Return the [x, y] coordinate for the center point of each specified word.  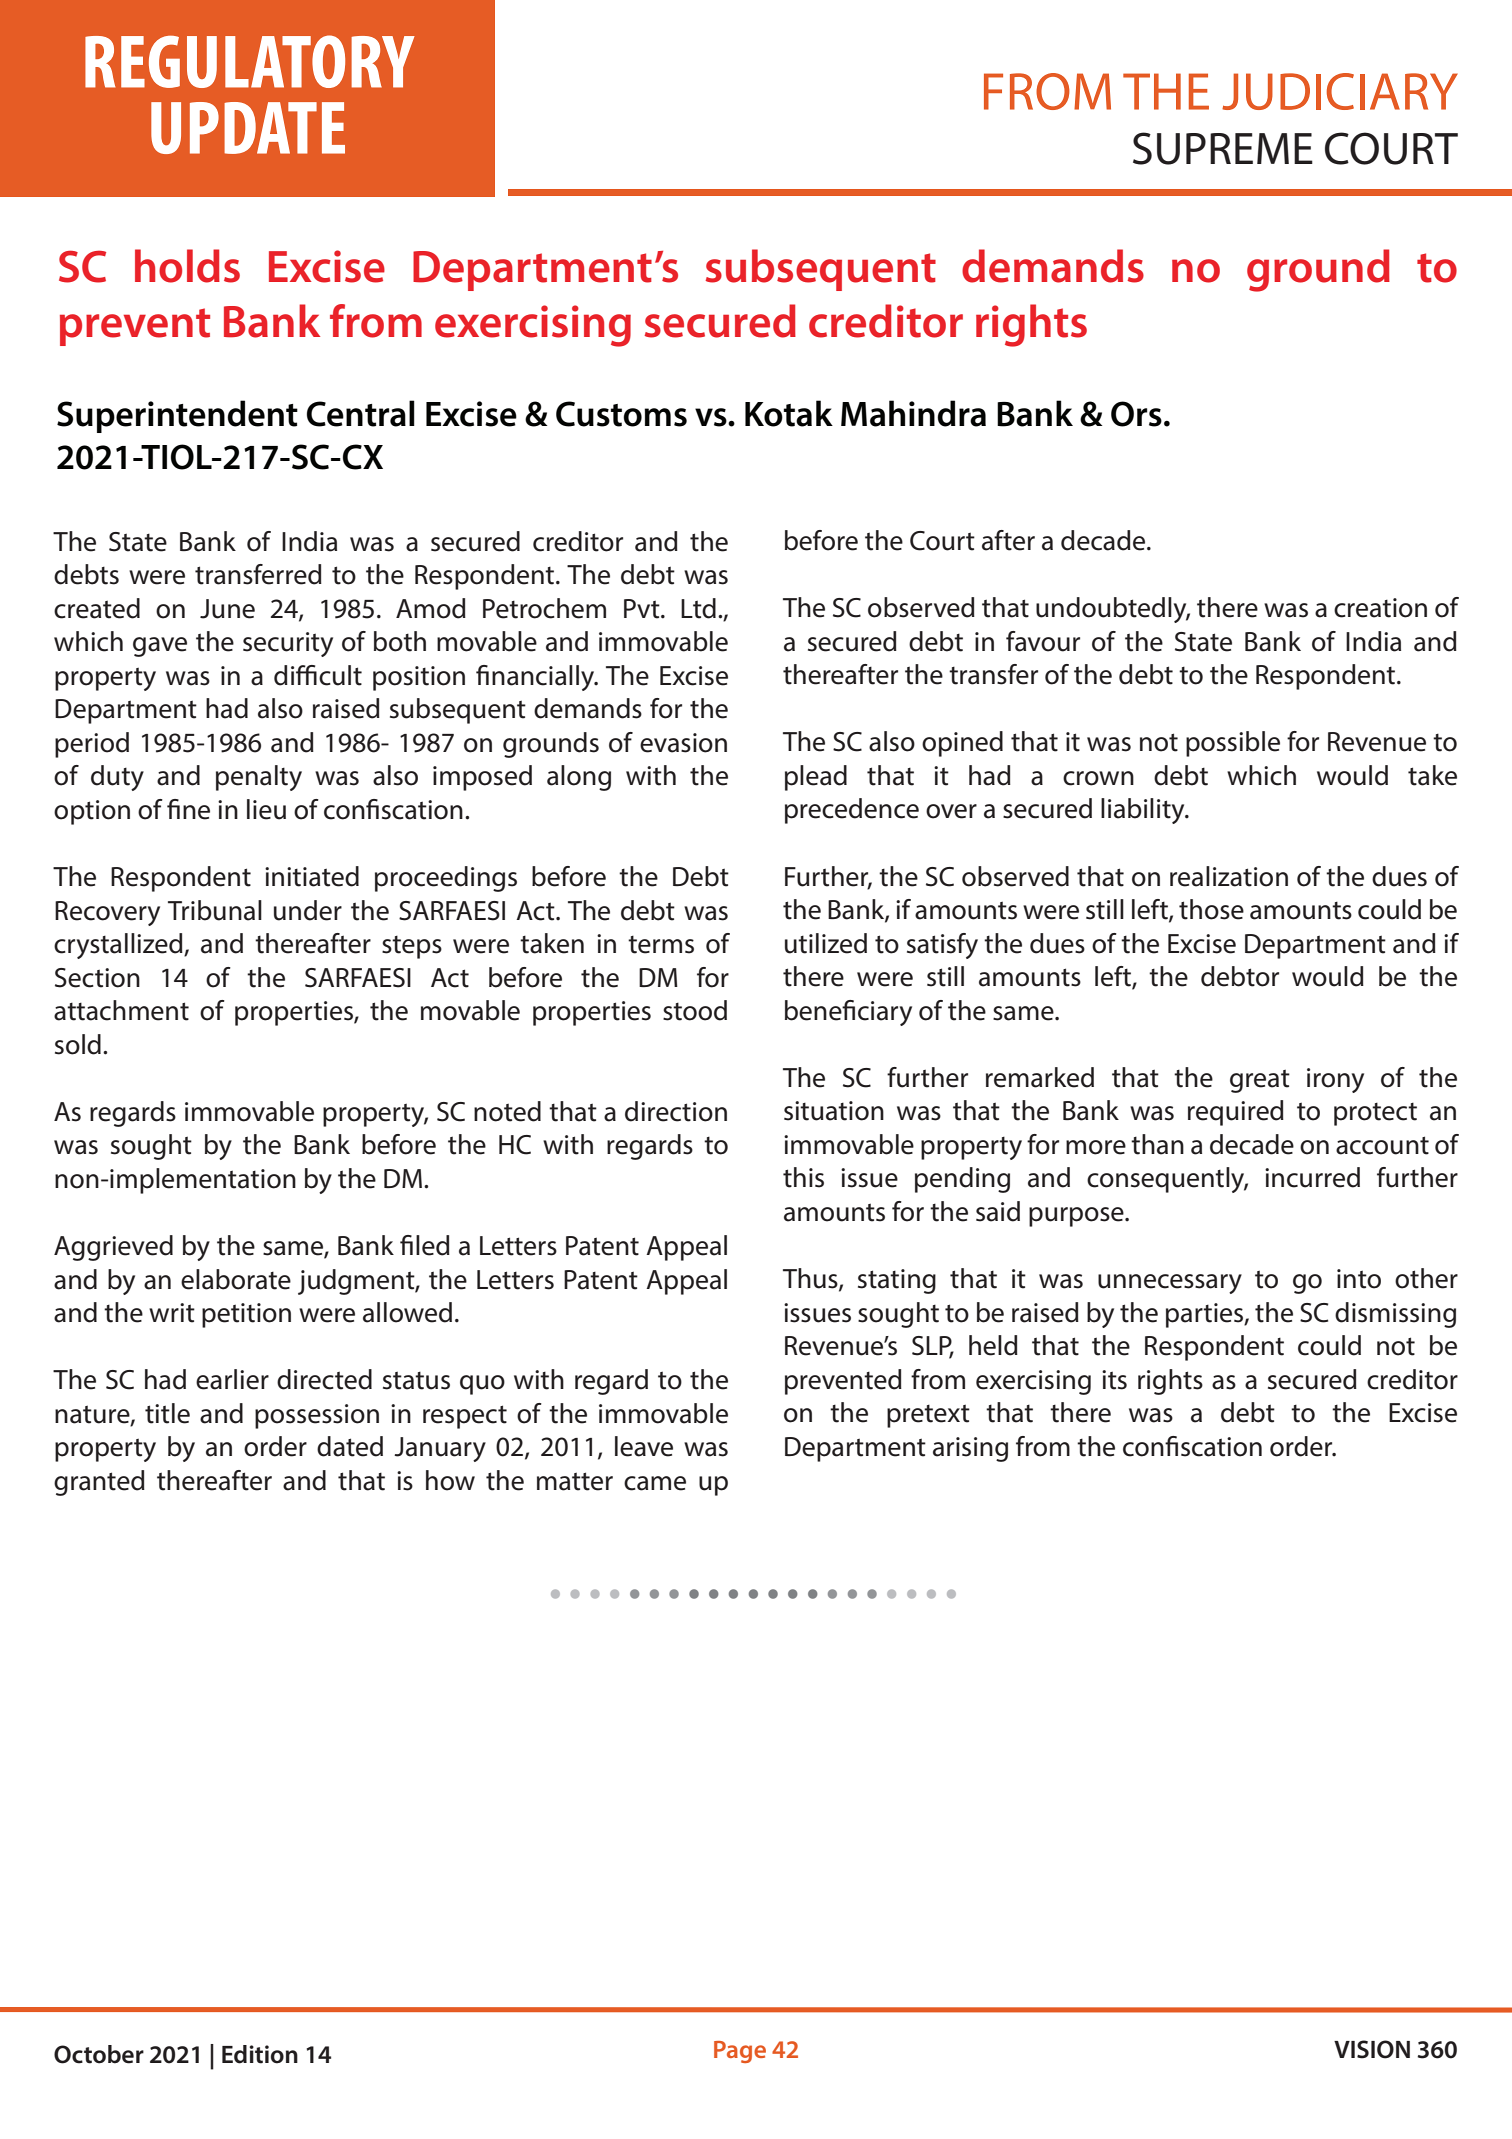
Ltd [698, 608]
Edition [260, 2054]
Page [740, 2052]
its [1114, 1380]
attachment [121, 1010]
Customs [621, 414]
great [1260, 1081]
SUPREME [1223, 148]
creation [1380, 608]
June [227, 609]
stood [695, 1010]
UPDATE [248, 128]
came [655, 1483]
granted [99, 1483]
